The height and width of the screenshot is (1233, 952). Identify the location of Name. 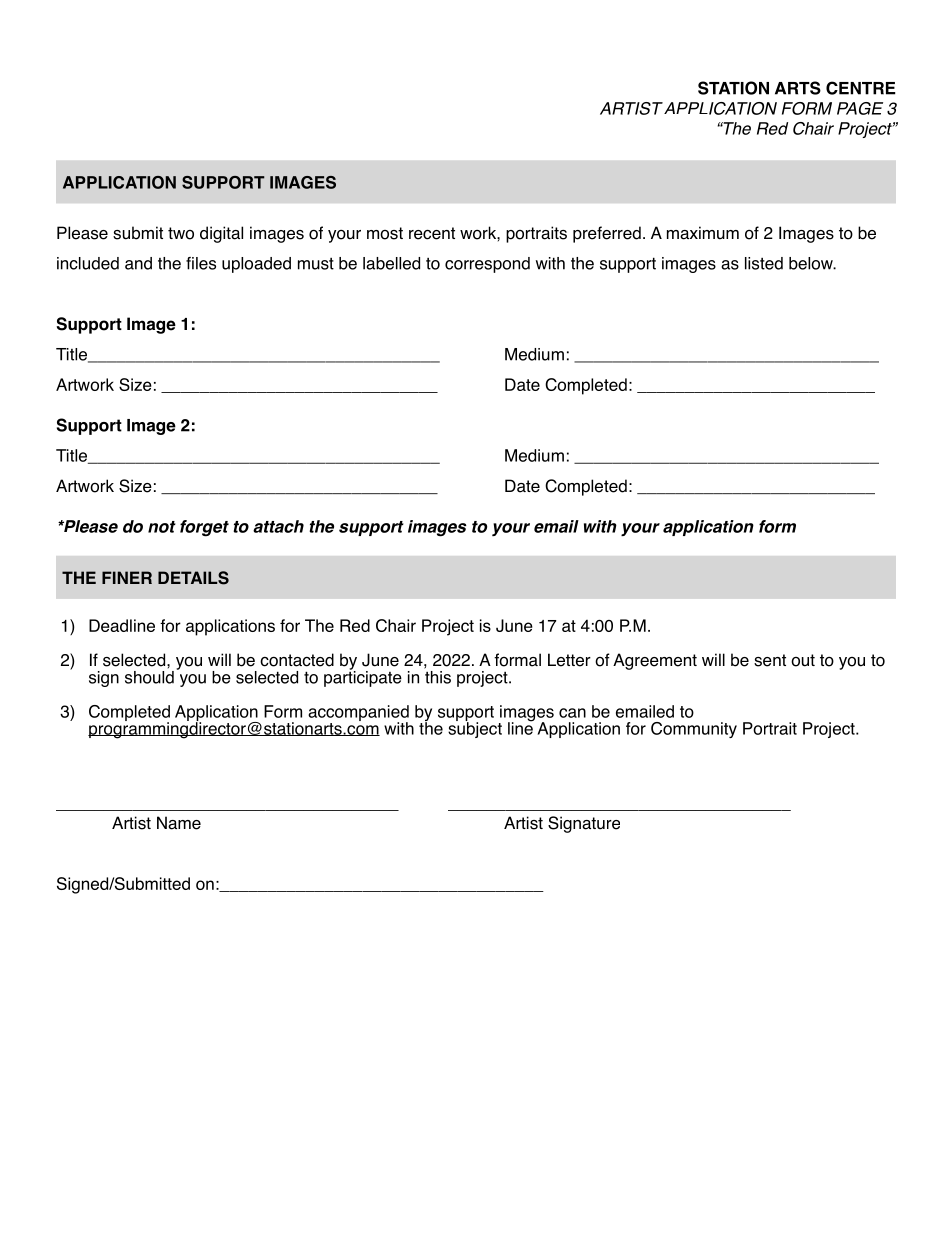
(179, 823).
